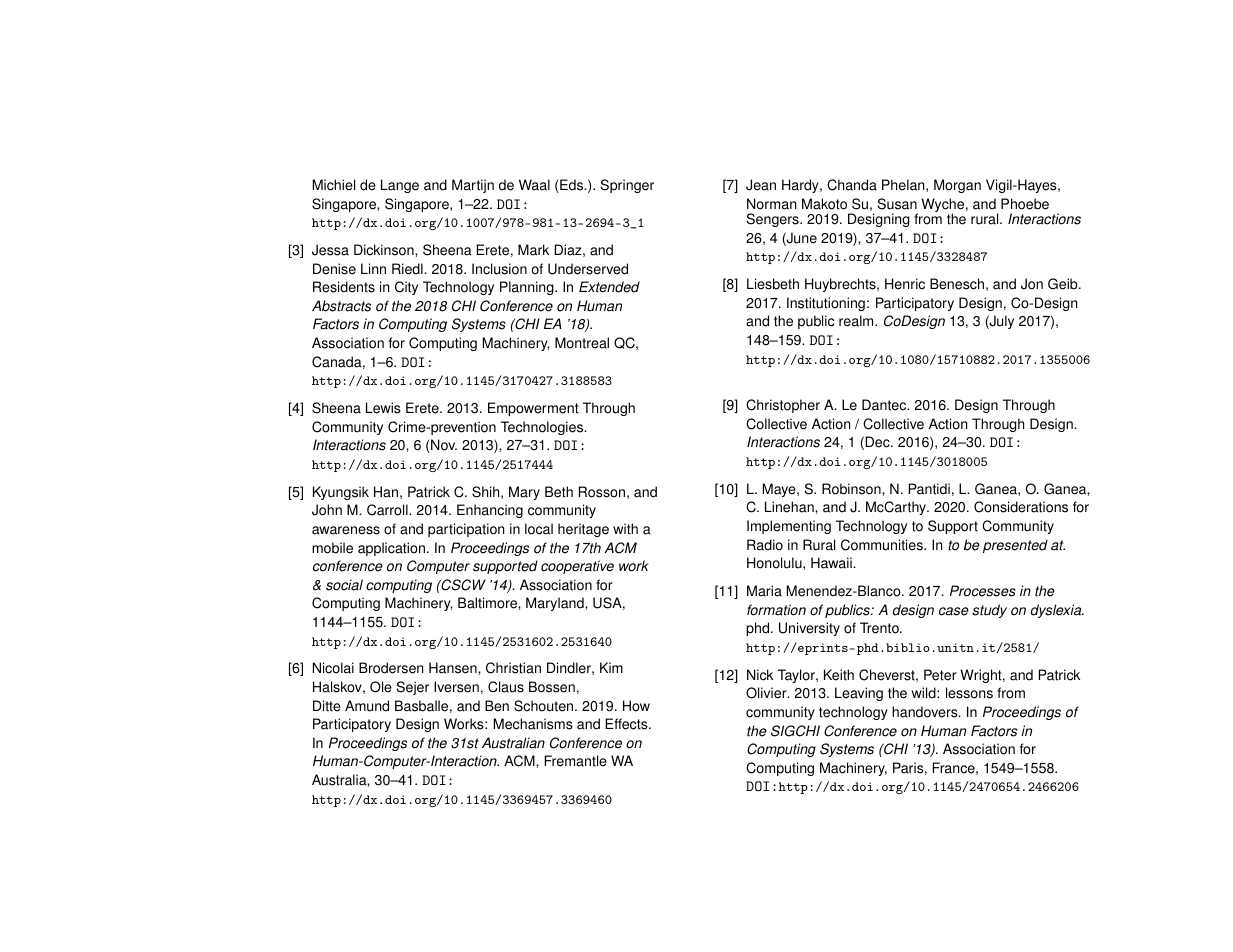 The image size is (1233, 952). I want to click on City, so click(406, 288).
